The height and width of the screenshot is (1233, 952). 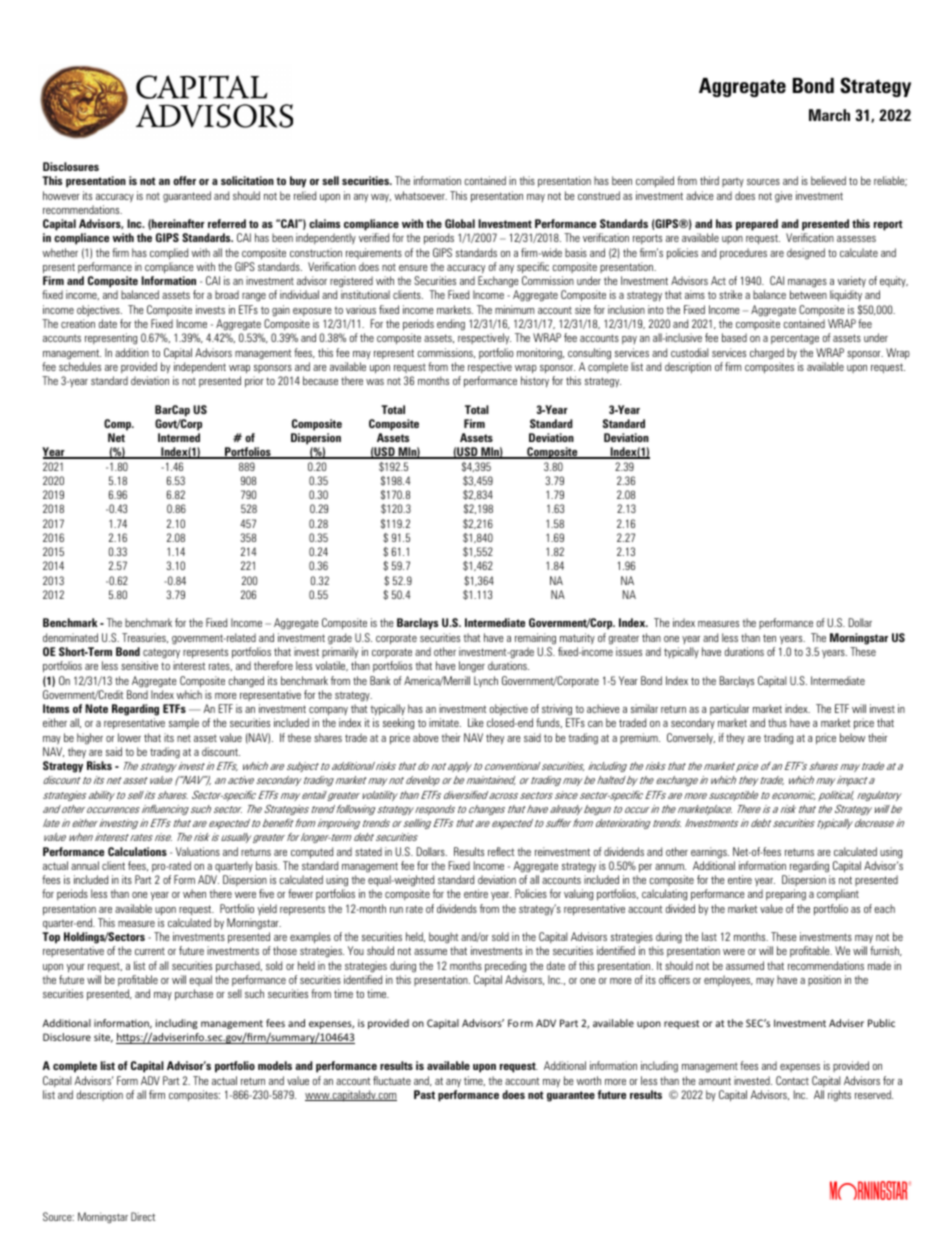 What do you see at coordinates (824, 980) in the screenshot?
I see `position` at bounding box center [824, 980].
